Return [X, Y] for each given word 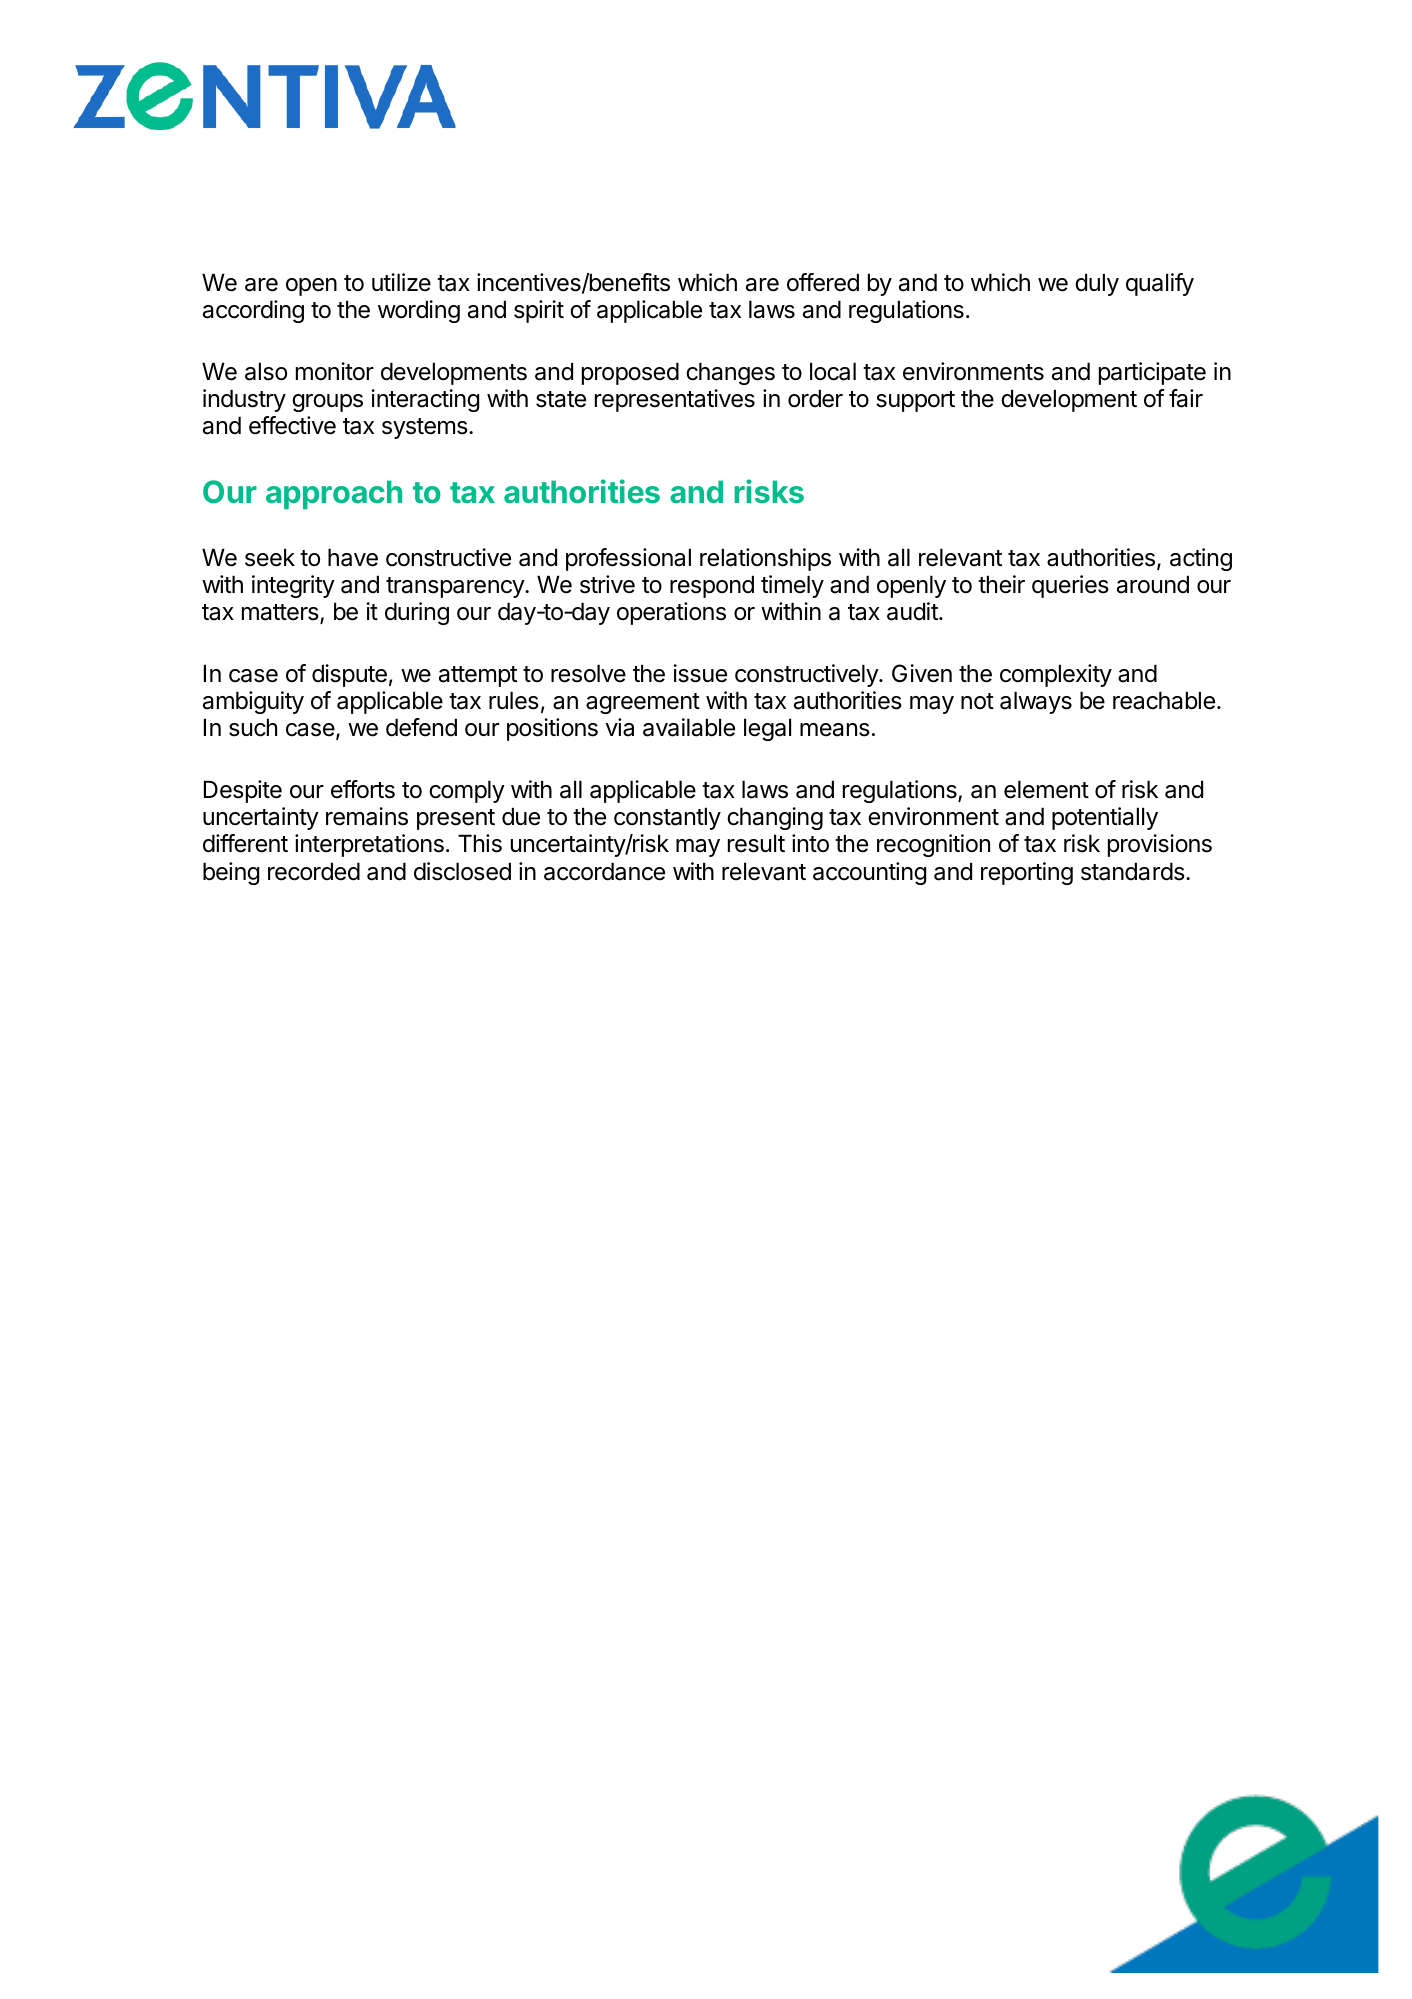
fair [1186, 398]
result [756, 843]
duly [1097, 284]
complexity [1056, 675]
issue [700, 673]
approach [334, 494]
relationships [765, 559]
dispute [349, 675]
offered [823, 282]
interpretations [369, 845]
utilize [401, 282]
